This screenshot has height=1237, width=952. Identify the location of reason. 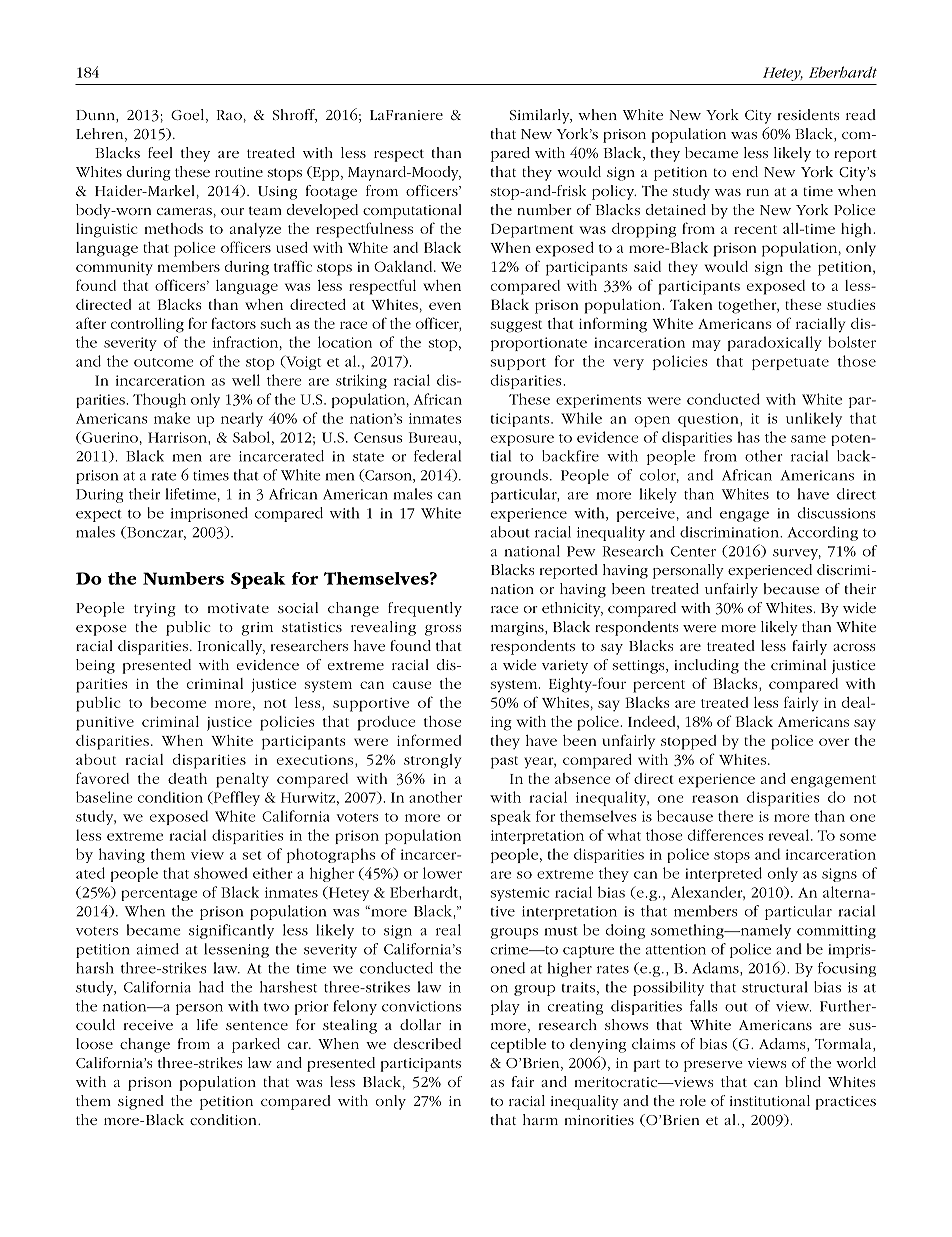
(715, 799).
